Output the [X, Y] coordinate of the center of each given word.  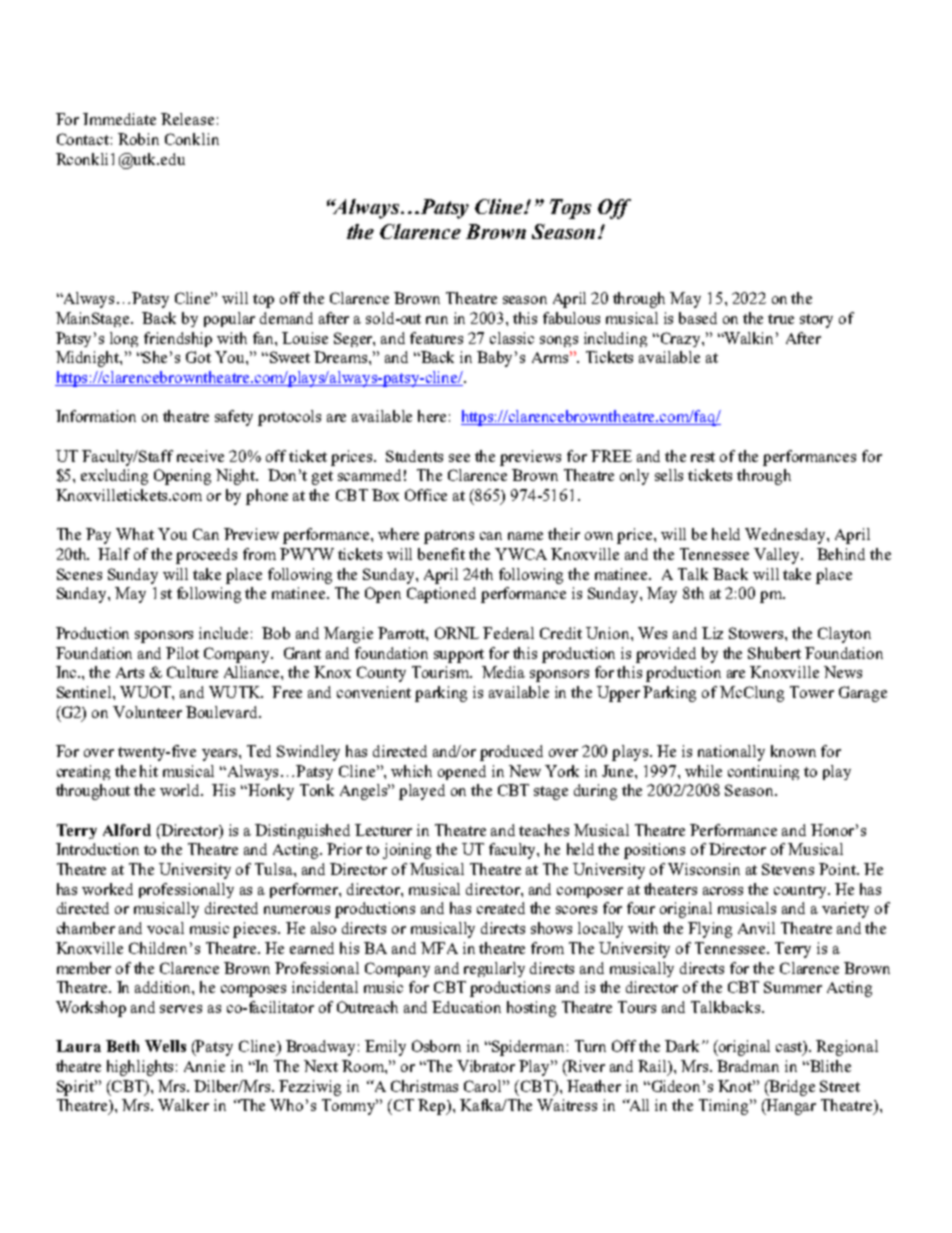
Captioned [441, 595]
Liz [712, 633]
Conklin [192, 139]
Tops [570, 209]
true [781, 319]
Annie [204, 1066]
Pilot [182, 653]
